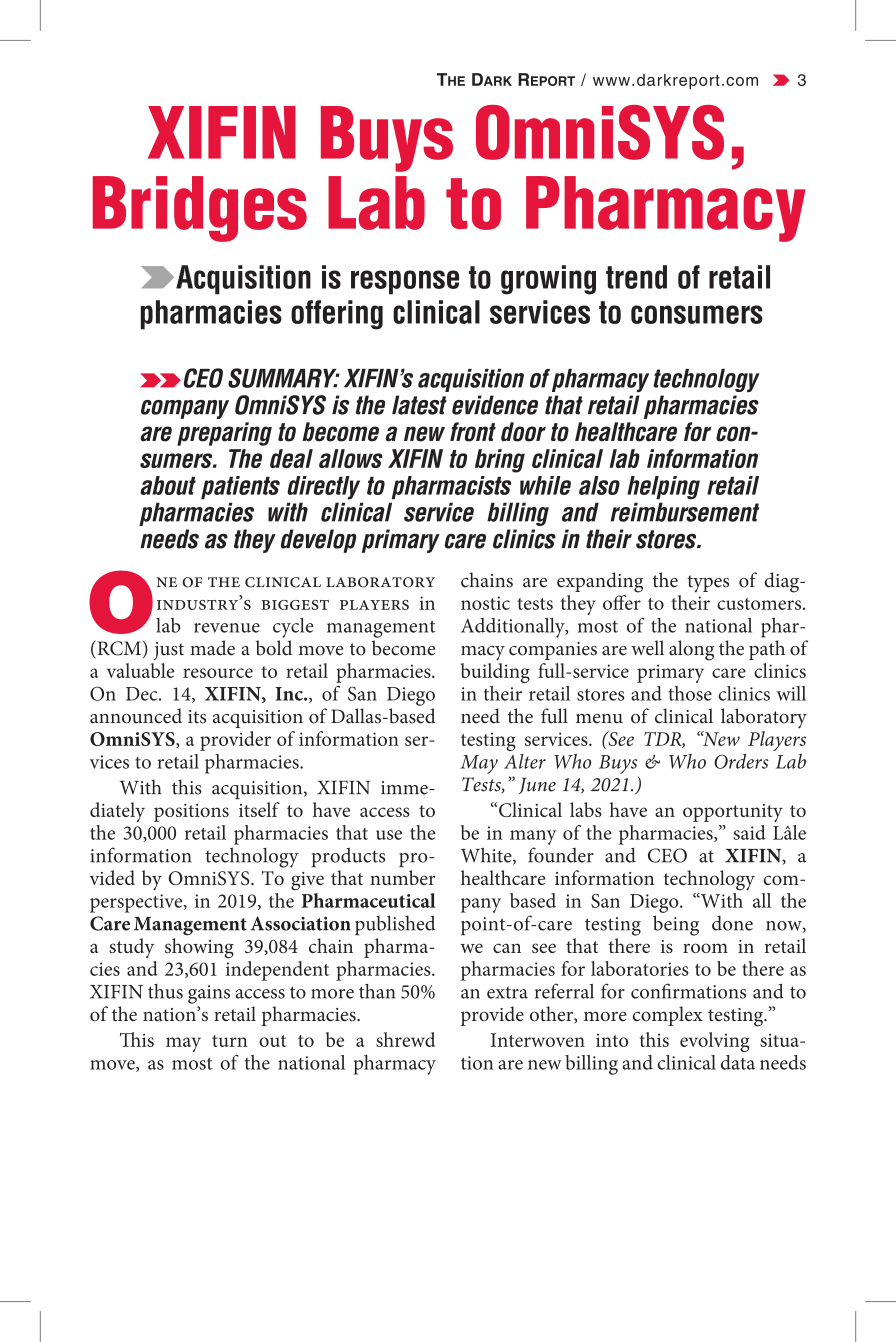  I want to click on bring, so click(500, 461).
